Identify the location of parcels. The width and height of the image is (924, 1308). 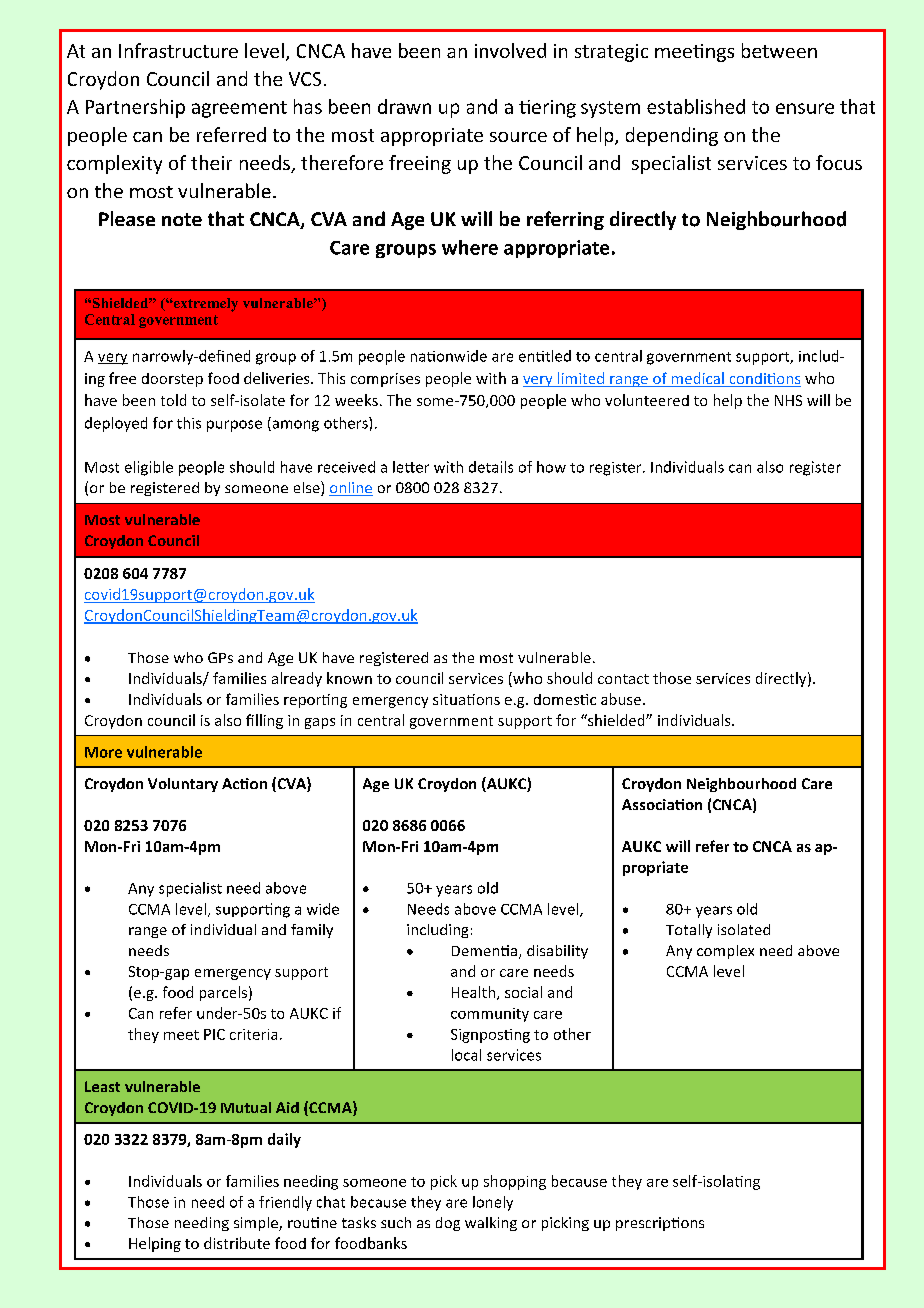
(223, 993).
